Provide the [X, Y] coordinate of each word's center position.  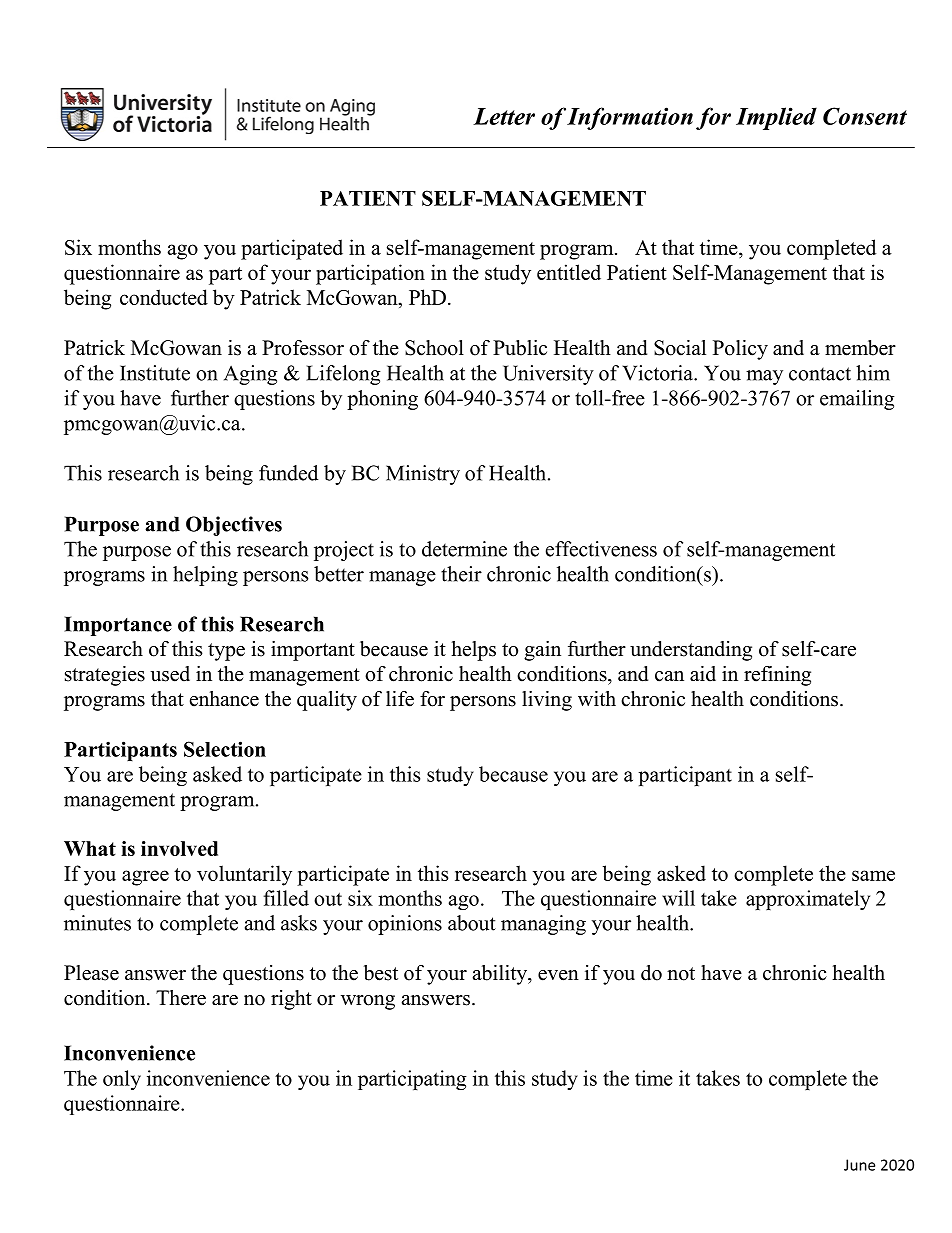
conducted [164, 297]
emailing [857, 400]
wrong [368, 1002]
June [859, 1165]
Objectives [234, 526]
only [122, 1080]
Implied [776, 118]
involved [179, 848]
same [873, 875]
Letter [504, 116]
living [547, 701]
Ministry [423, 475]
